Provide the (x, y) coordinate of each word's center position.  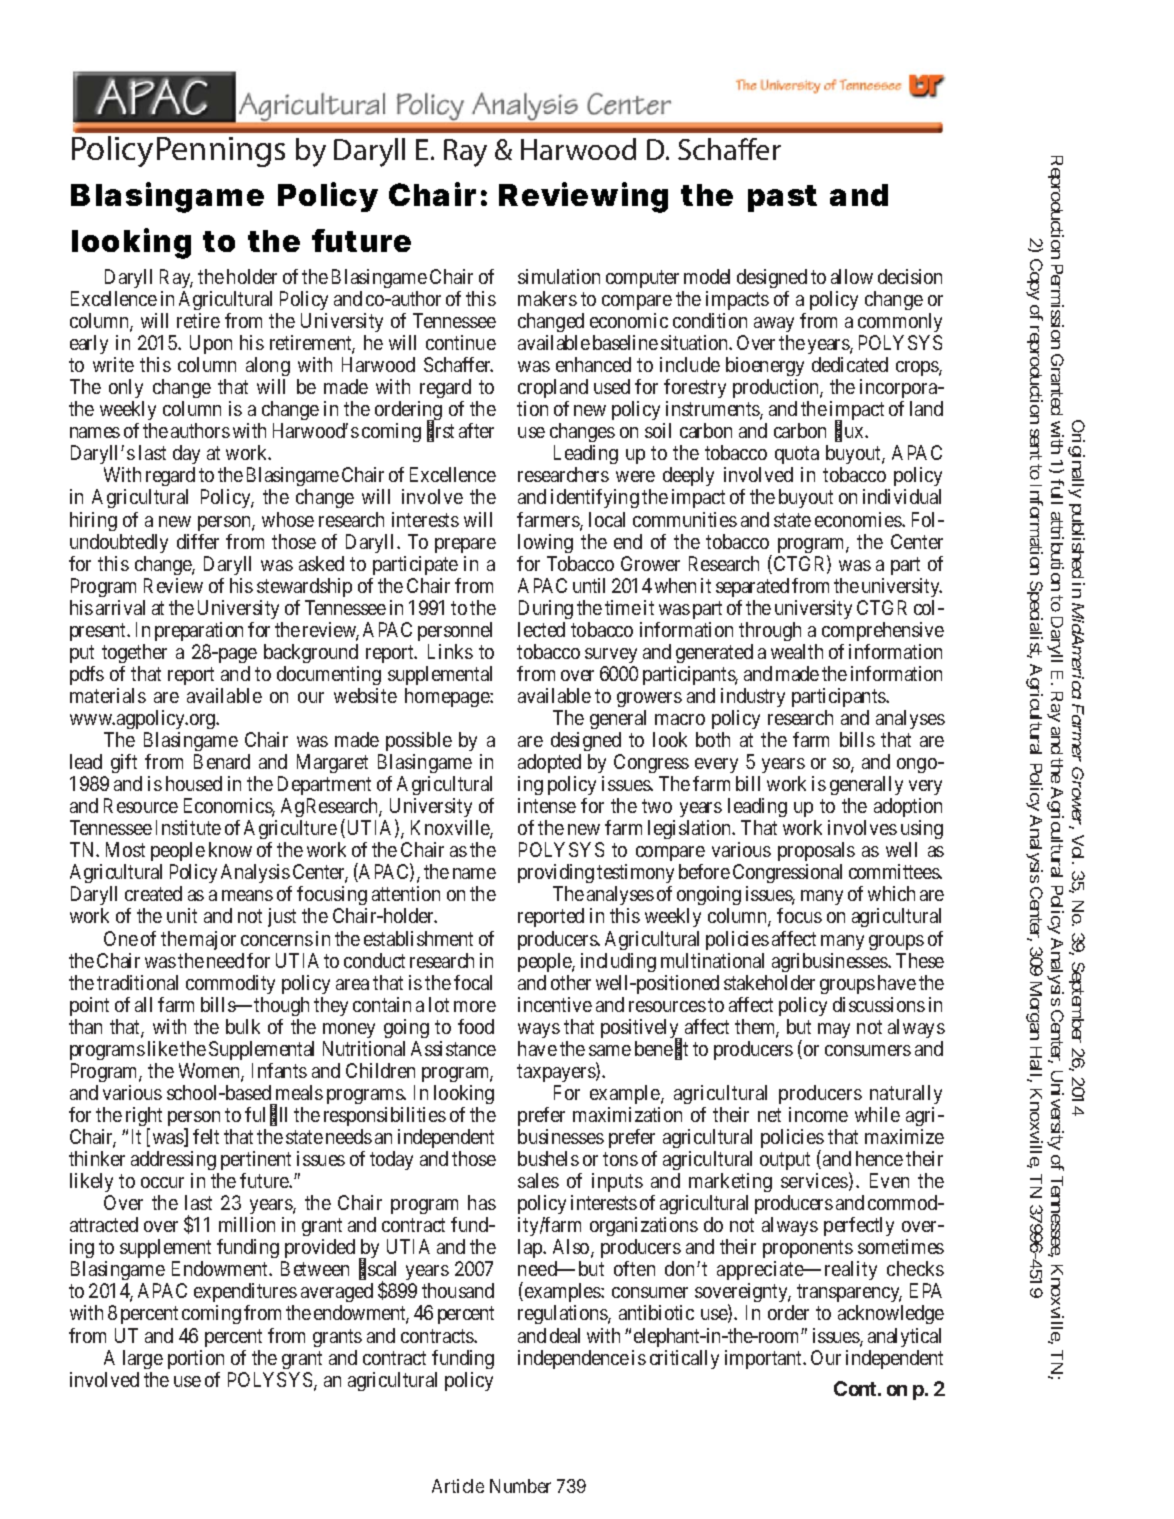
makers (547, 298)
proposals (816, 853)
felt (206, 1136)
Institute (188, 827)
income (818, 1114)
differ (198, 541)
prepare (465, 545)
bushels (548, 1158)
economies (859, 519)
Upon (211, 344)
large (143, 1359)
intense (547, 805)
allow (852, 276)
